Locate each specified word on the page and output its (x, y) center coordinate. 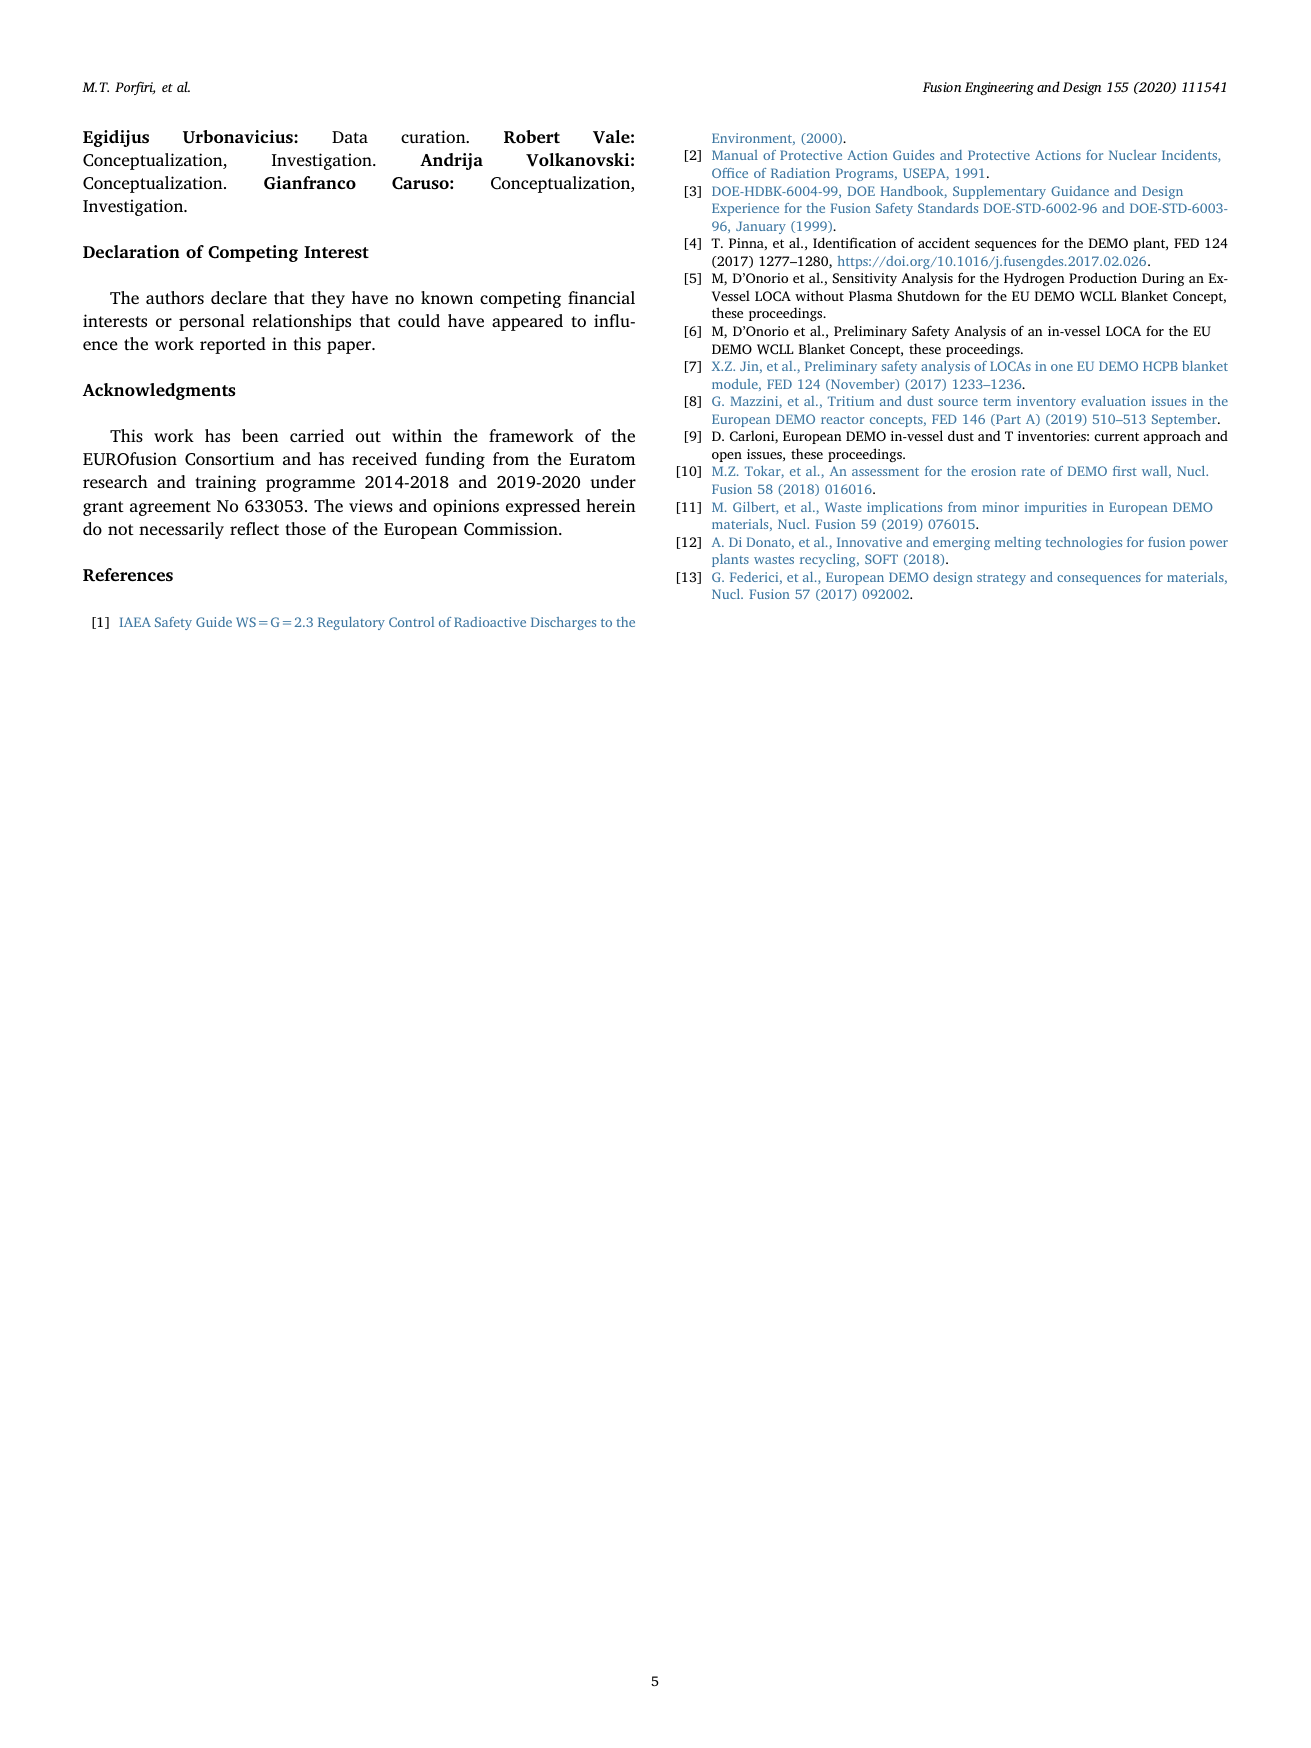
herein (611, 505)
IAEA (135, 622)
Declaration (131, 251)
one (1062, 367)
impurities (1056, 508)
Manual (735, 155)
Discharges (563, 623)
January (761, 227)
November (863, 385)
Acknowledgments (159, 391)
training (225, 483)
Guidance (1080, 191)
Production (1103, 277)
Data (350, 137)
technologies (1083, 543)
